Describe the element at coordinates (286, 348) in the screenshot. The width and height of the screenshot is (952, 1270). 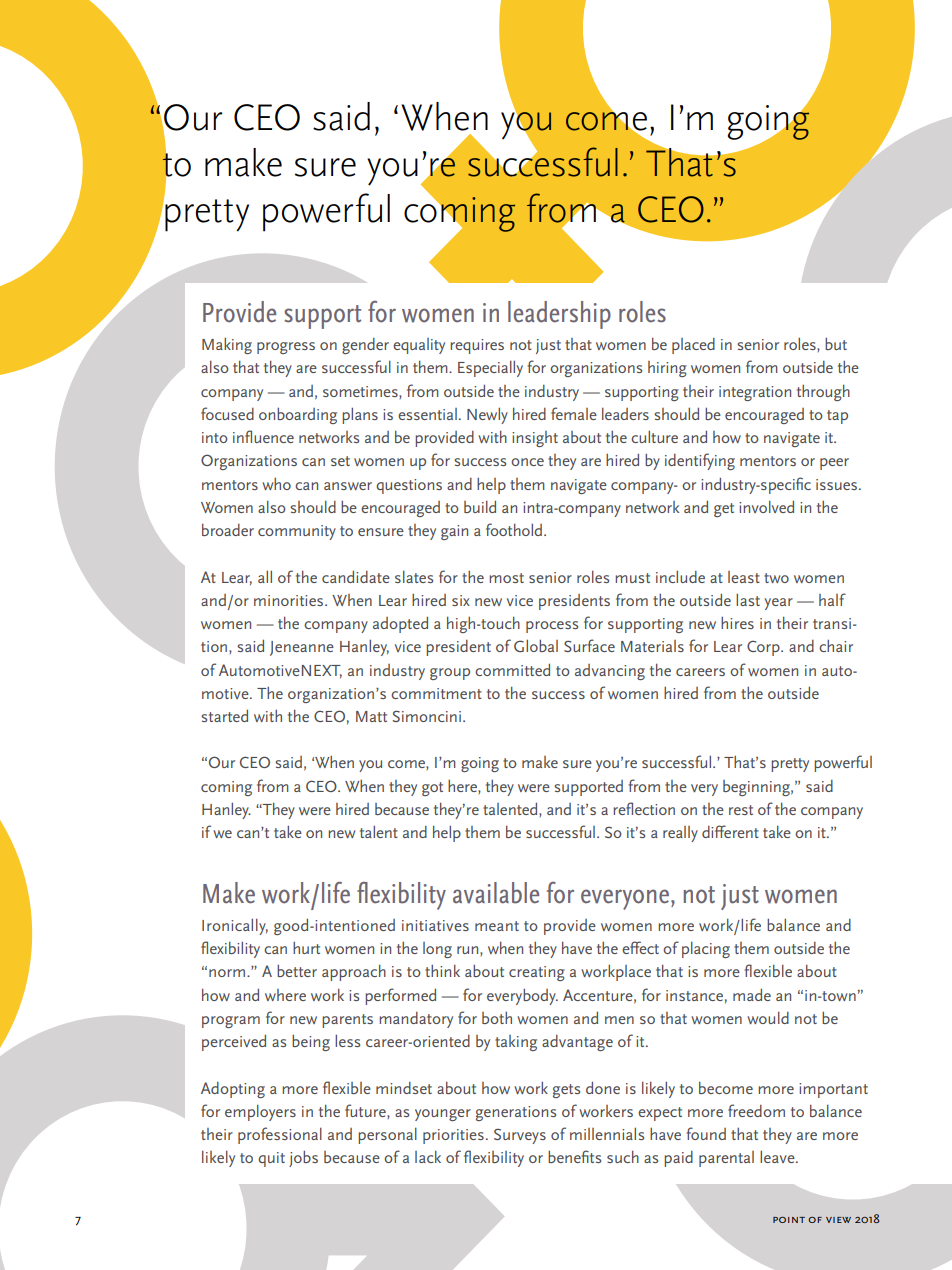
I see `progress` at that location.
